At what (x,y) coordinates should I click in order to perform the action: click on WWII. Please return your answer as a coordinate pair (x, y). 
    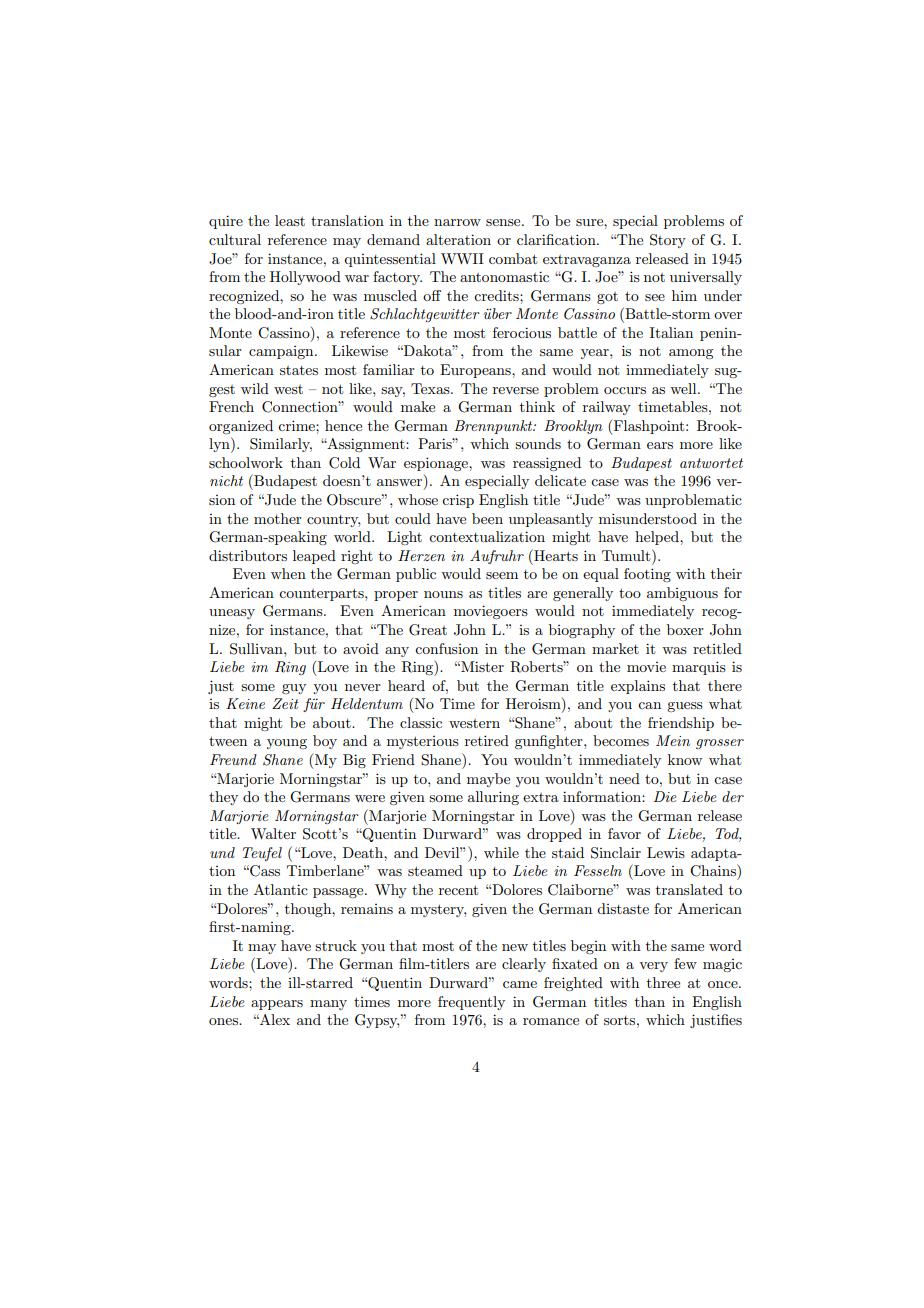
    Looking at the image, I should click on (462, 258).
